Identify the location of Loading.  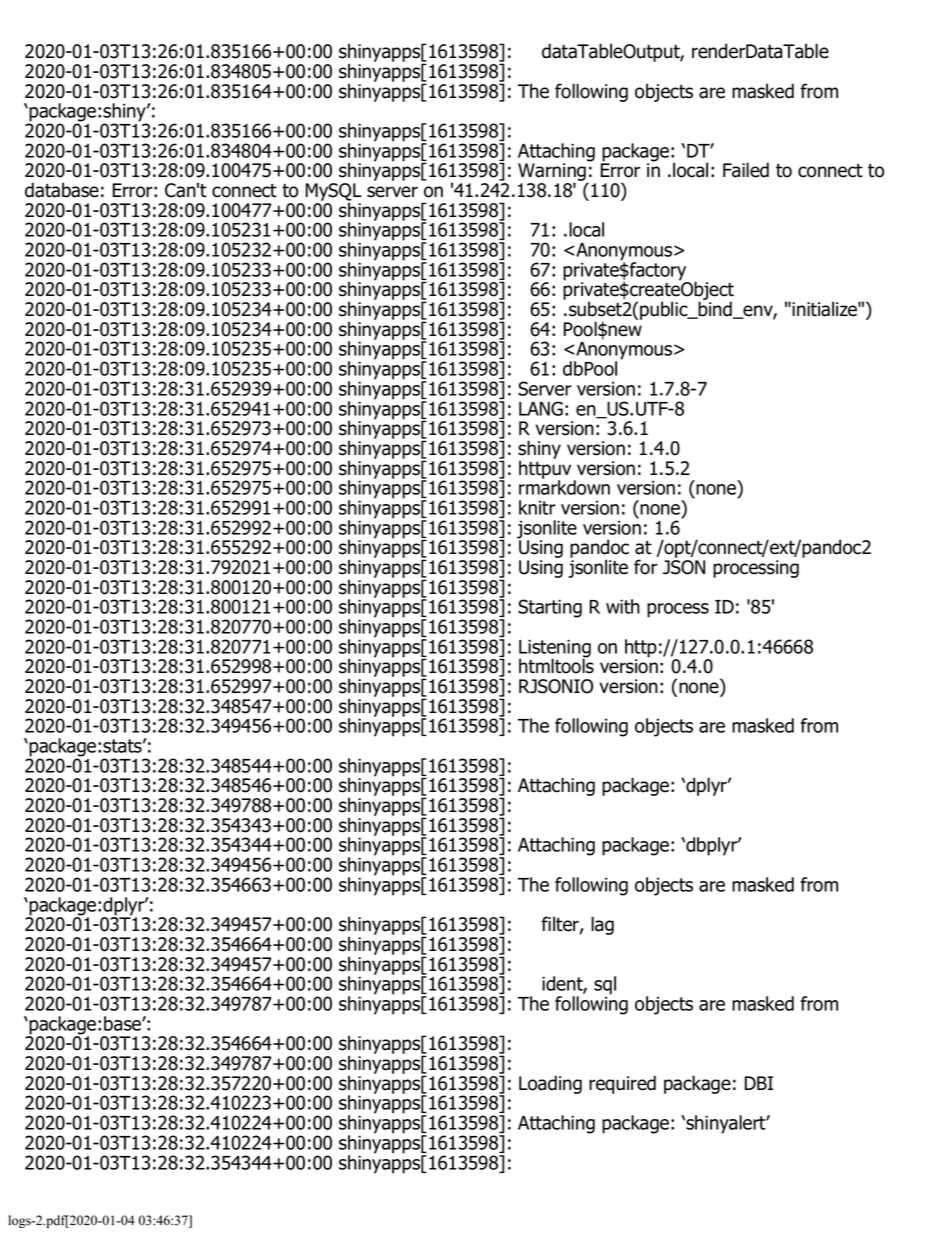
(550, 1084).
